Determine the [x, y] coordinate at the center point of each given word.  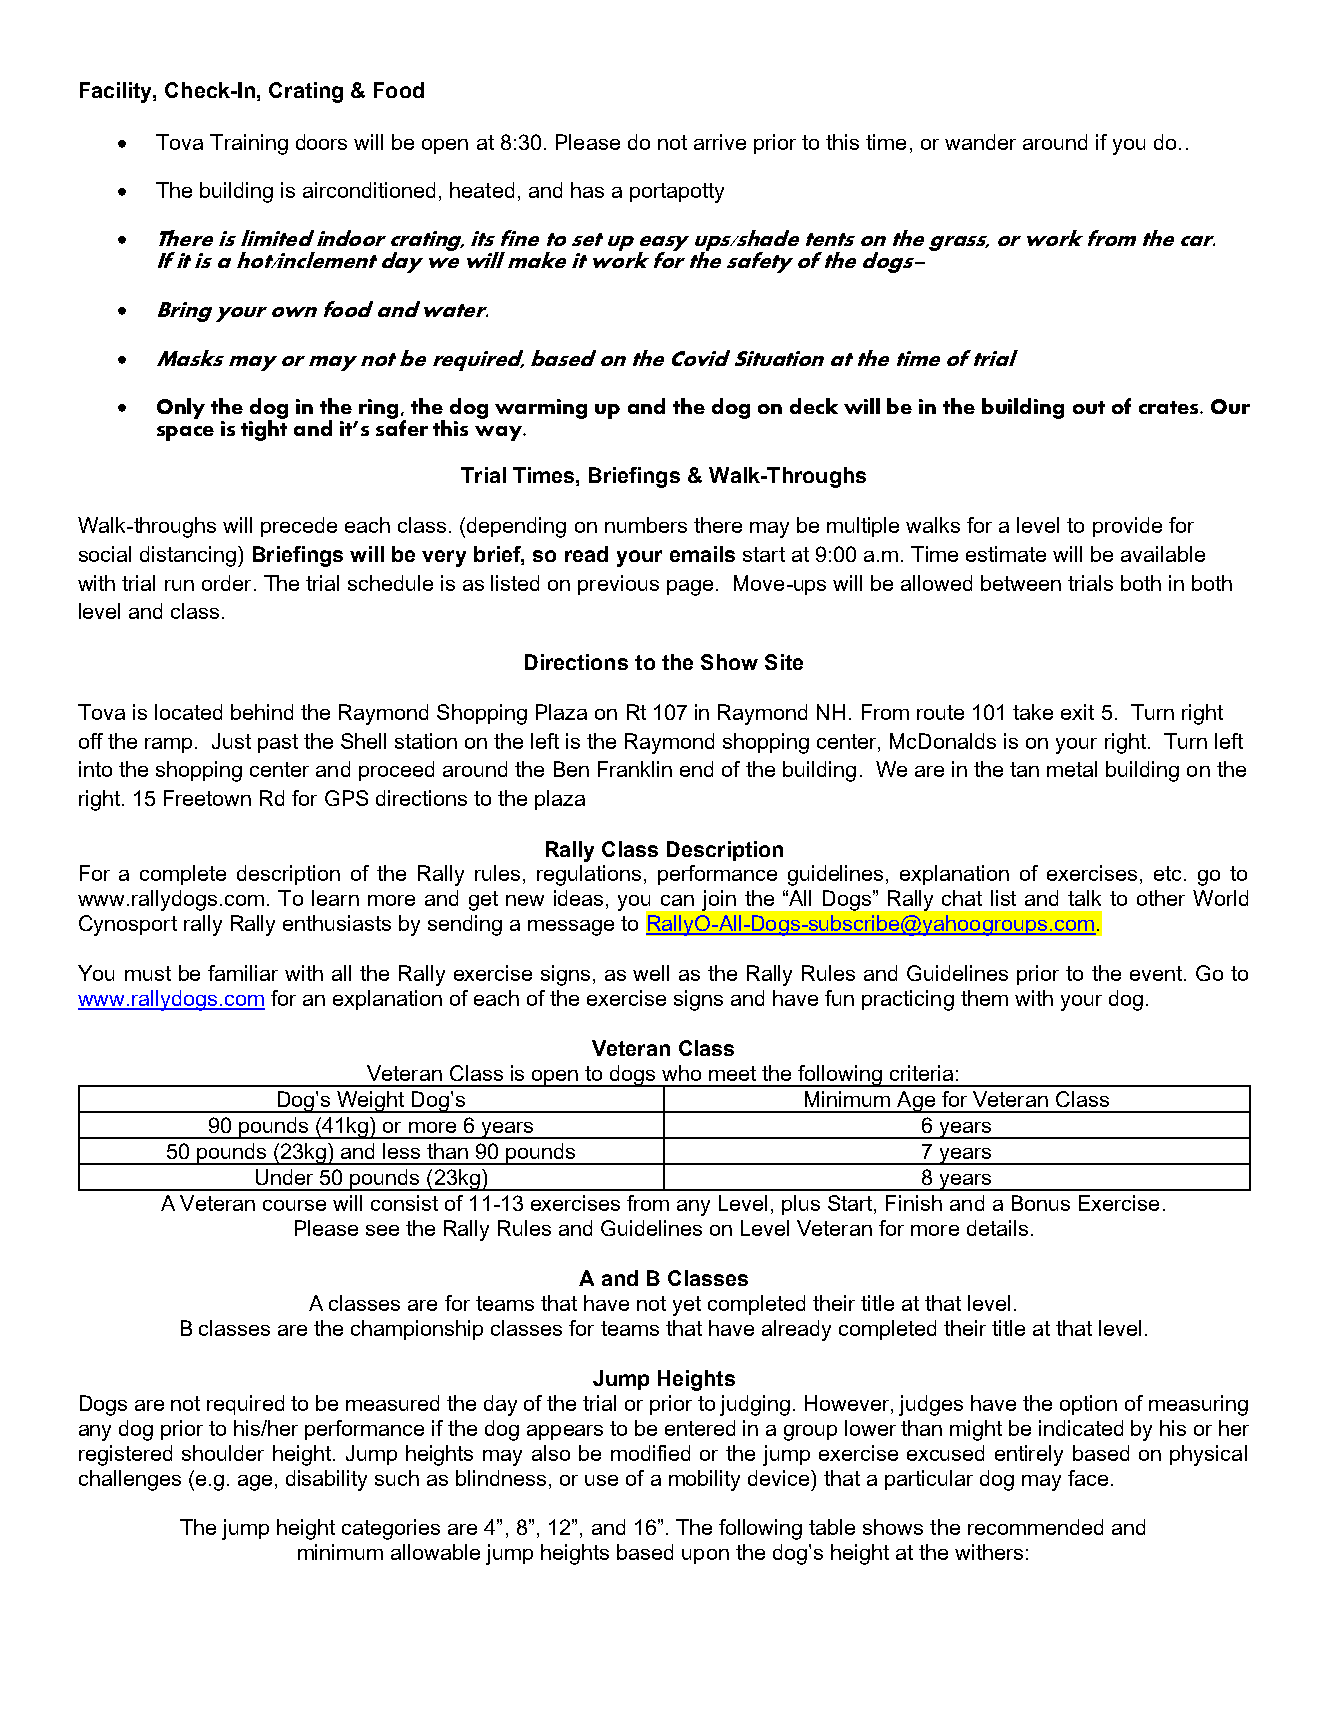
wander [980, 142]
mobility [704, 1480]
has [587, 190]
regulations [589, 875]
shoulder [223, 1453]
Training [249, 144]
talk [1084, 898]
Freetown [207, 798]
